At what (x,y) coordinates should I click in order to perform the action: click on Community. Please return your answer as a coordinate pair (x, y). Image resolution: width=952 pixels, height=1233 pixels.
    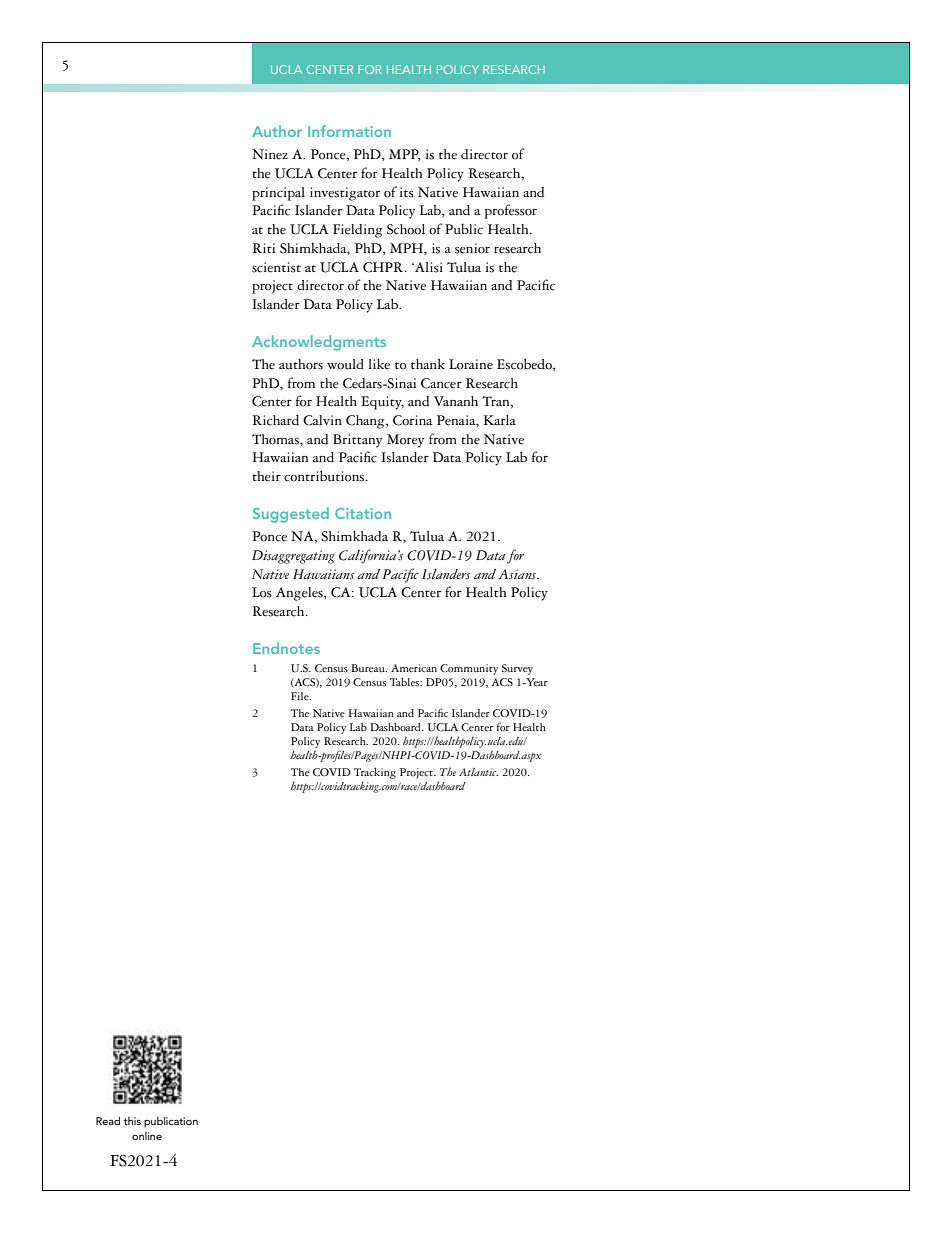
    Looking at the image, I should click on (469, 669).
